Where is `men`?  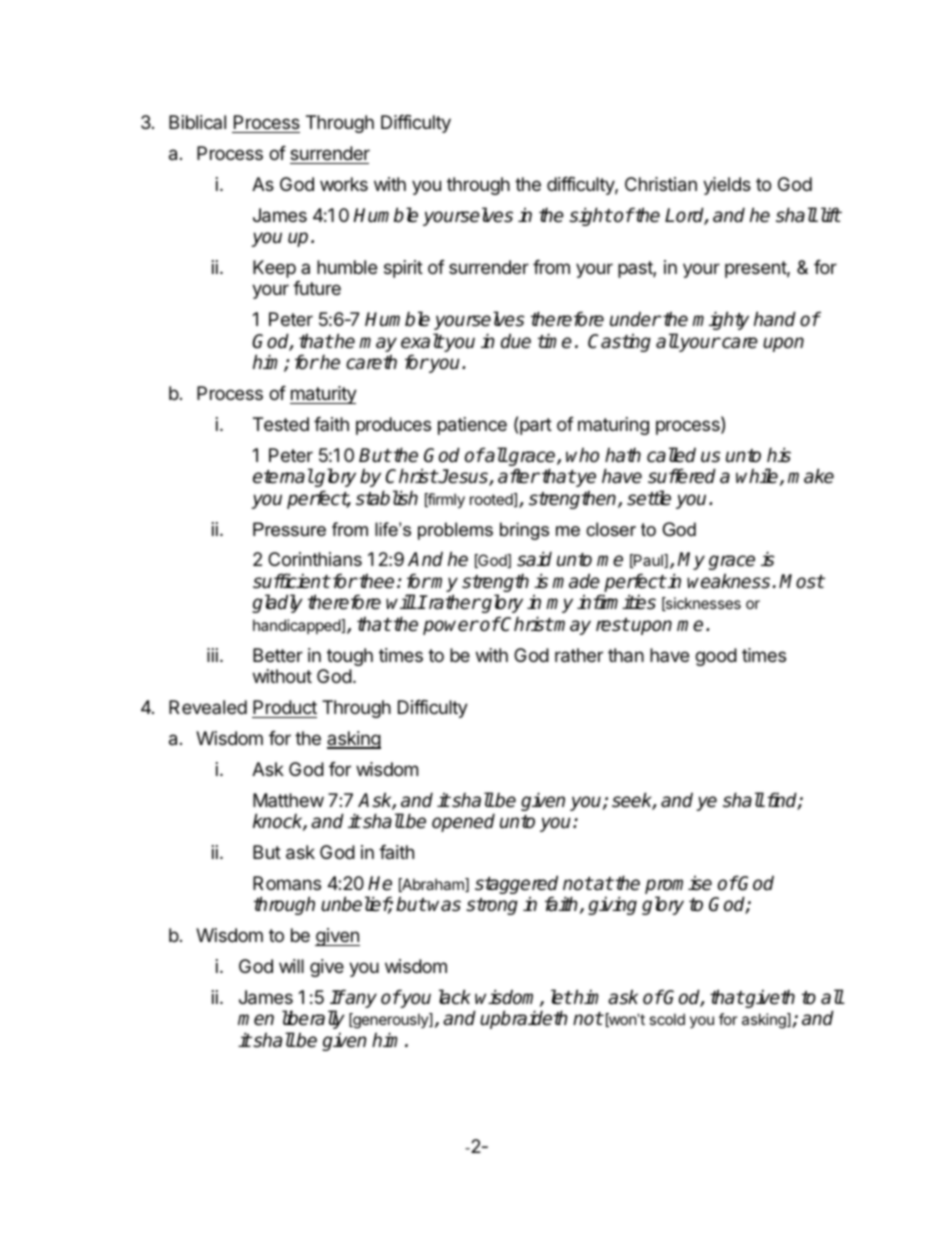 men is located at coordinates (256, 1020).
